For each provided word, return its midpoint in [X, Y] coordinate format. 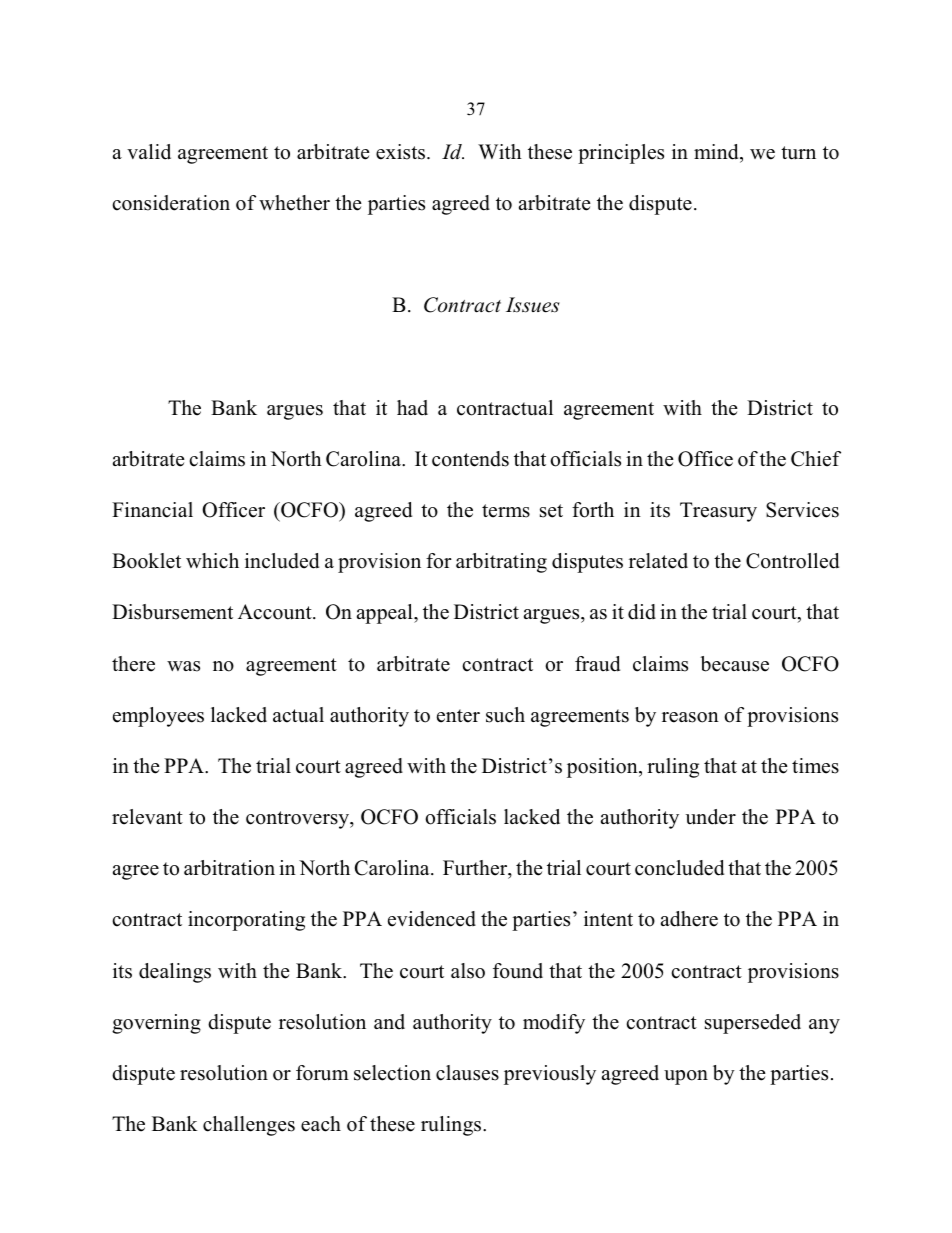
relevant [147, 817]
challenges [249, 1126]
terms [506, 511]
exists [402, 152]
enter [458, 716]
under [710, 817]
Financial [152, 510]
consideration [171, 203]
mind [717, 153]
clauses [467, 1073]
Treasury [718, 512]
